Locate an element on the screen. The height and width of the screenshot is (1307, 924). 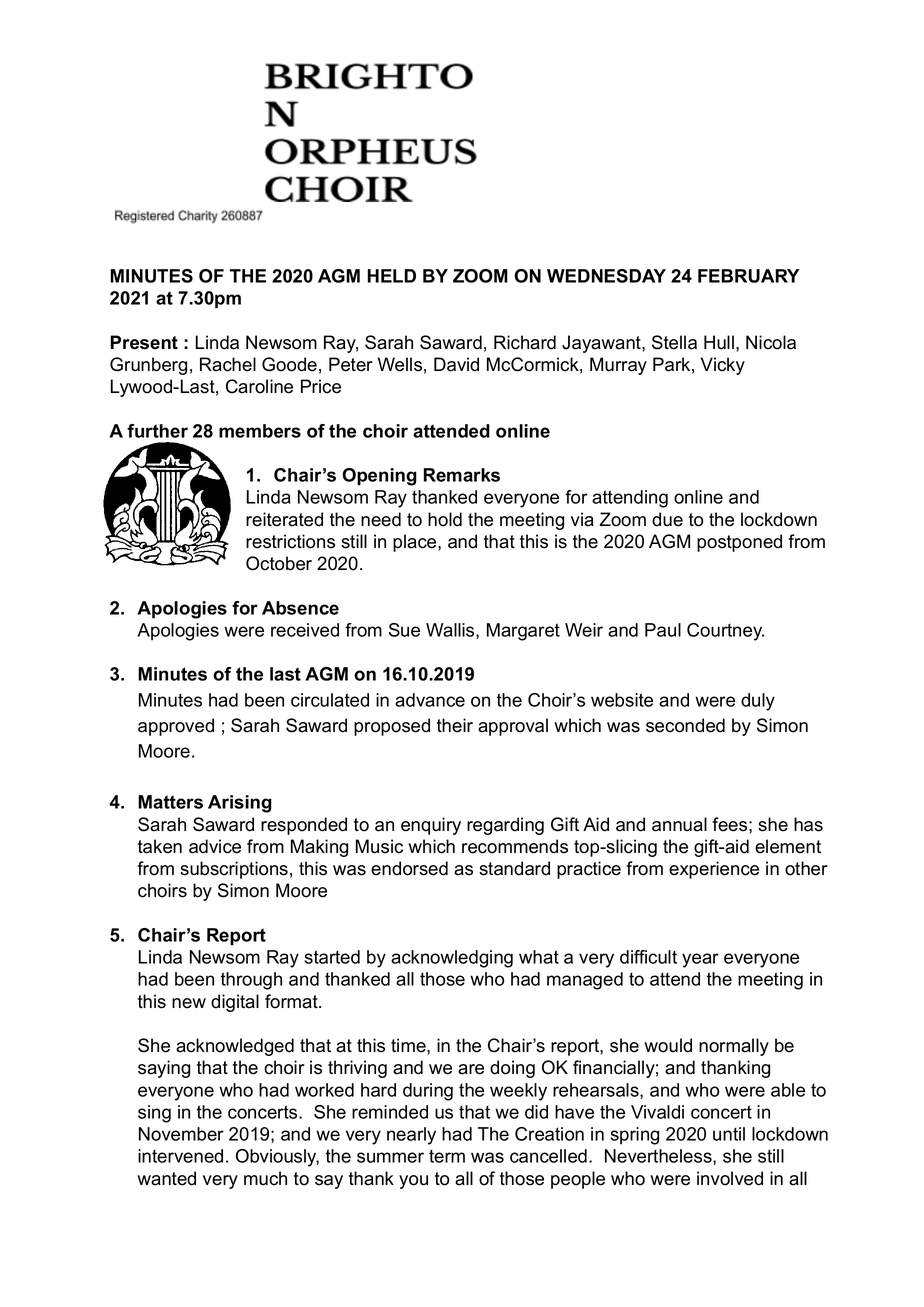
intervened is located at coordinates (180, 1156).
